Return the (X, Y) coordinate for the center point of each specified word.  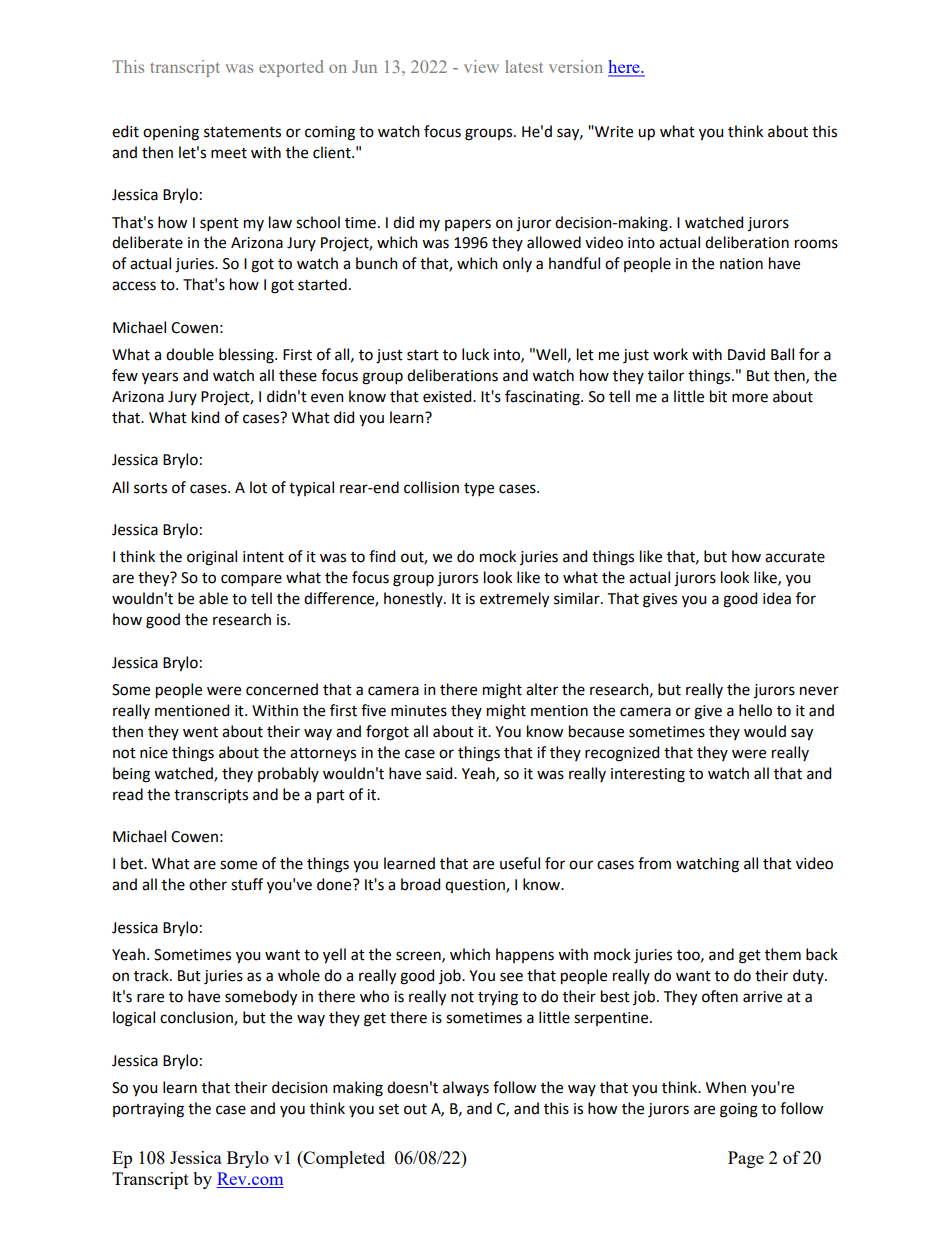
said (440, 773)
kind (205, 417)
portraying (148, 1110)
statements (242, 132)
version (576, 66)
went (200, 732)
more (750, 398)
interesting (648, 775)
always (466, 1088)
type (479, 490)
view (481, 66)
